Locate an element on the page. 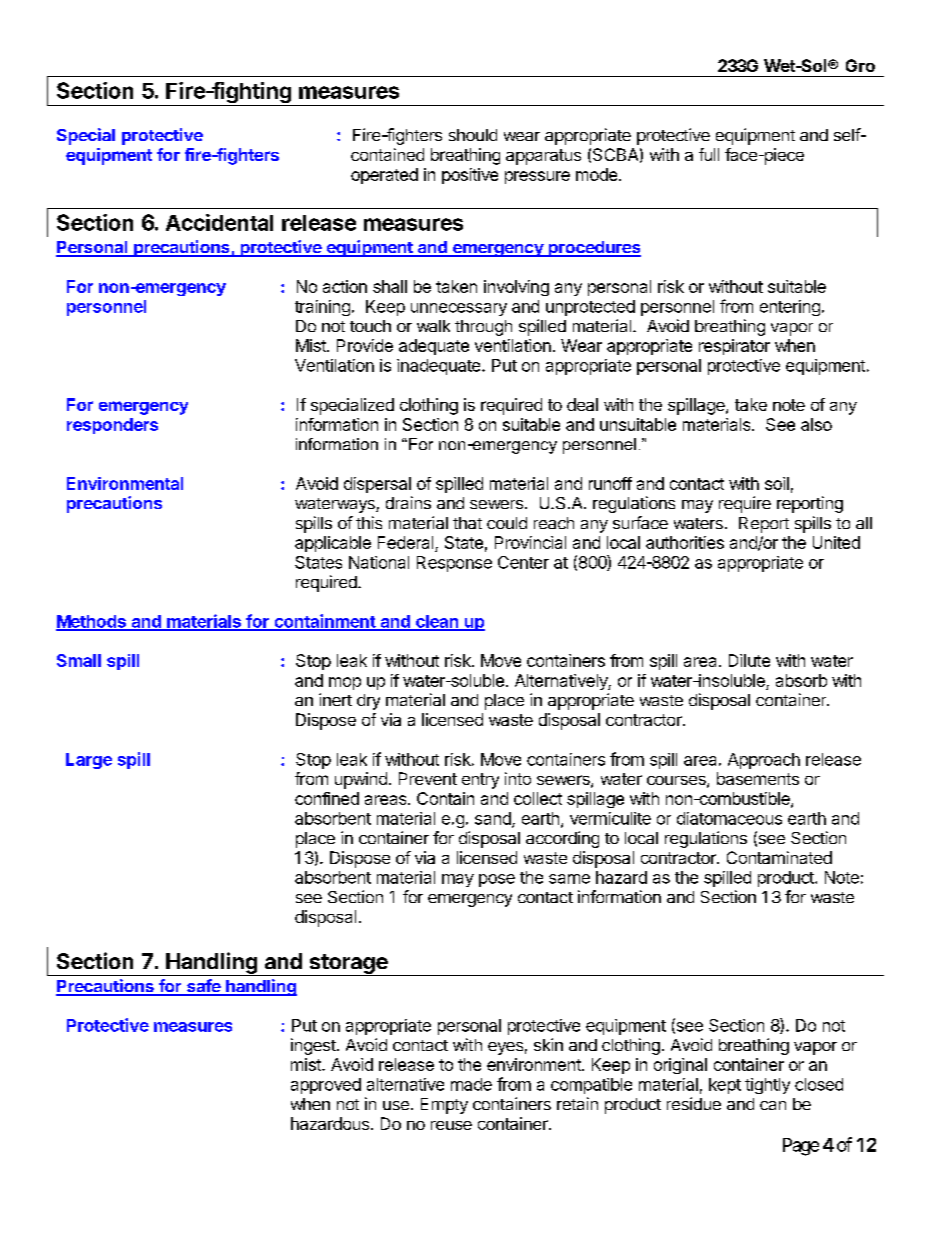  full is located at coordinates (709, 154).
